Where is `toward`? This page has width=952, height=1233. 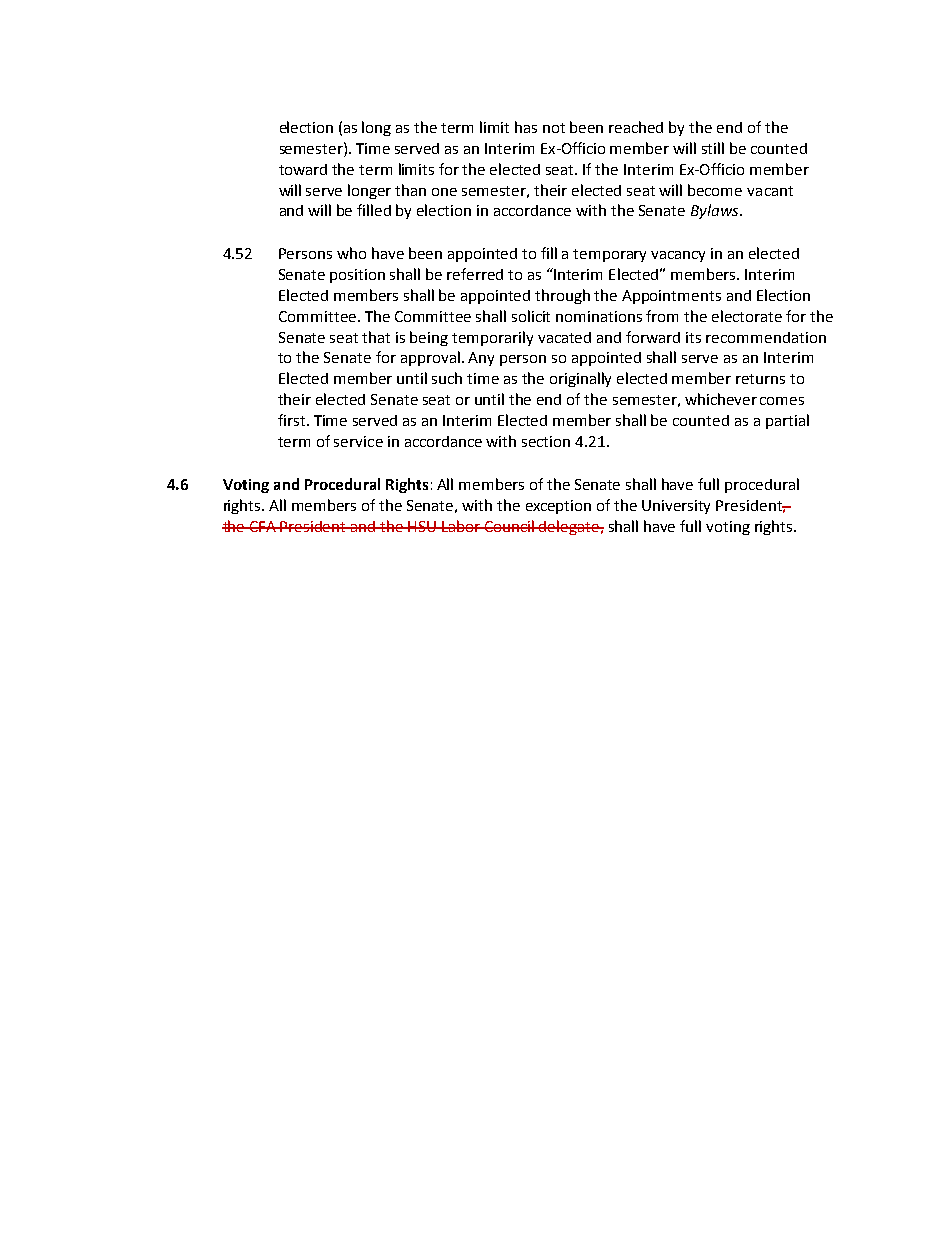 toward is located at coordinates (303, 169).
